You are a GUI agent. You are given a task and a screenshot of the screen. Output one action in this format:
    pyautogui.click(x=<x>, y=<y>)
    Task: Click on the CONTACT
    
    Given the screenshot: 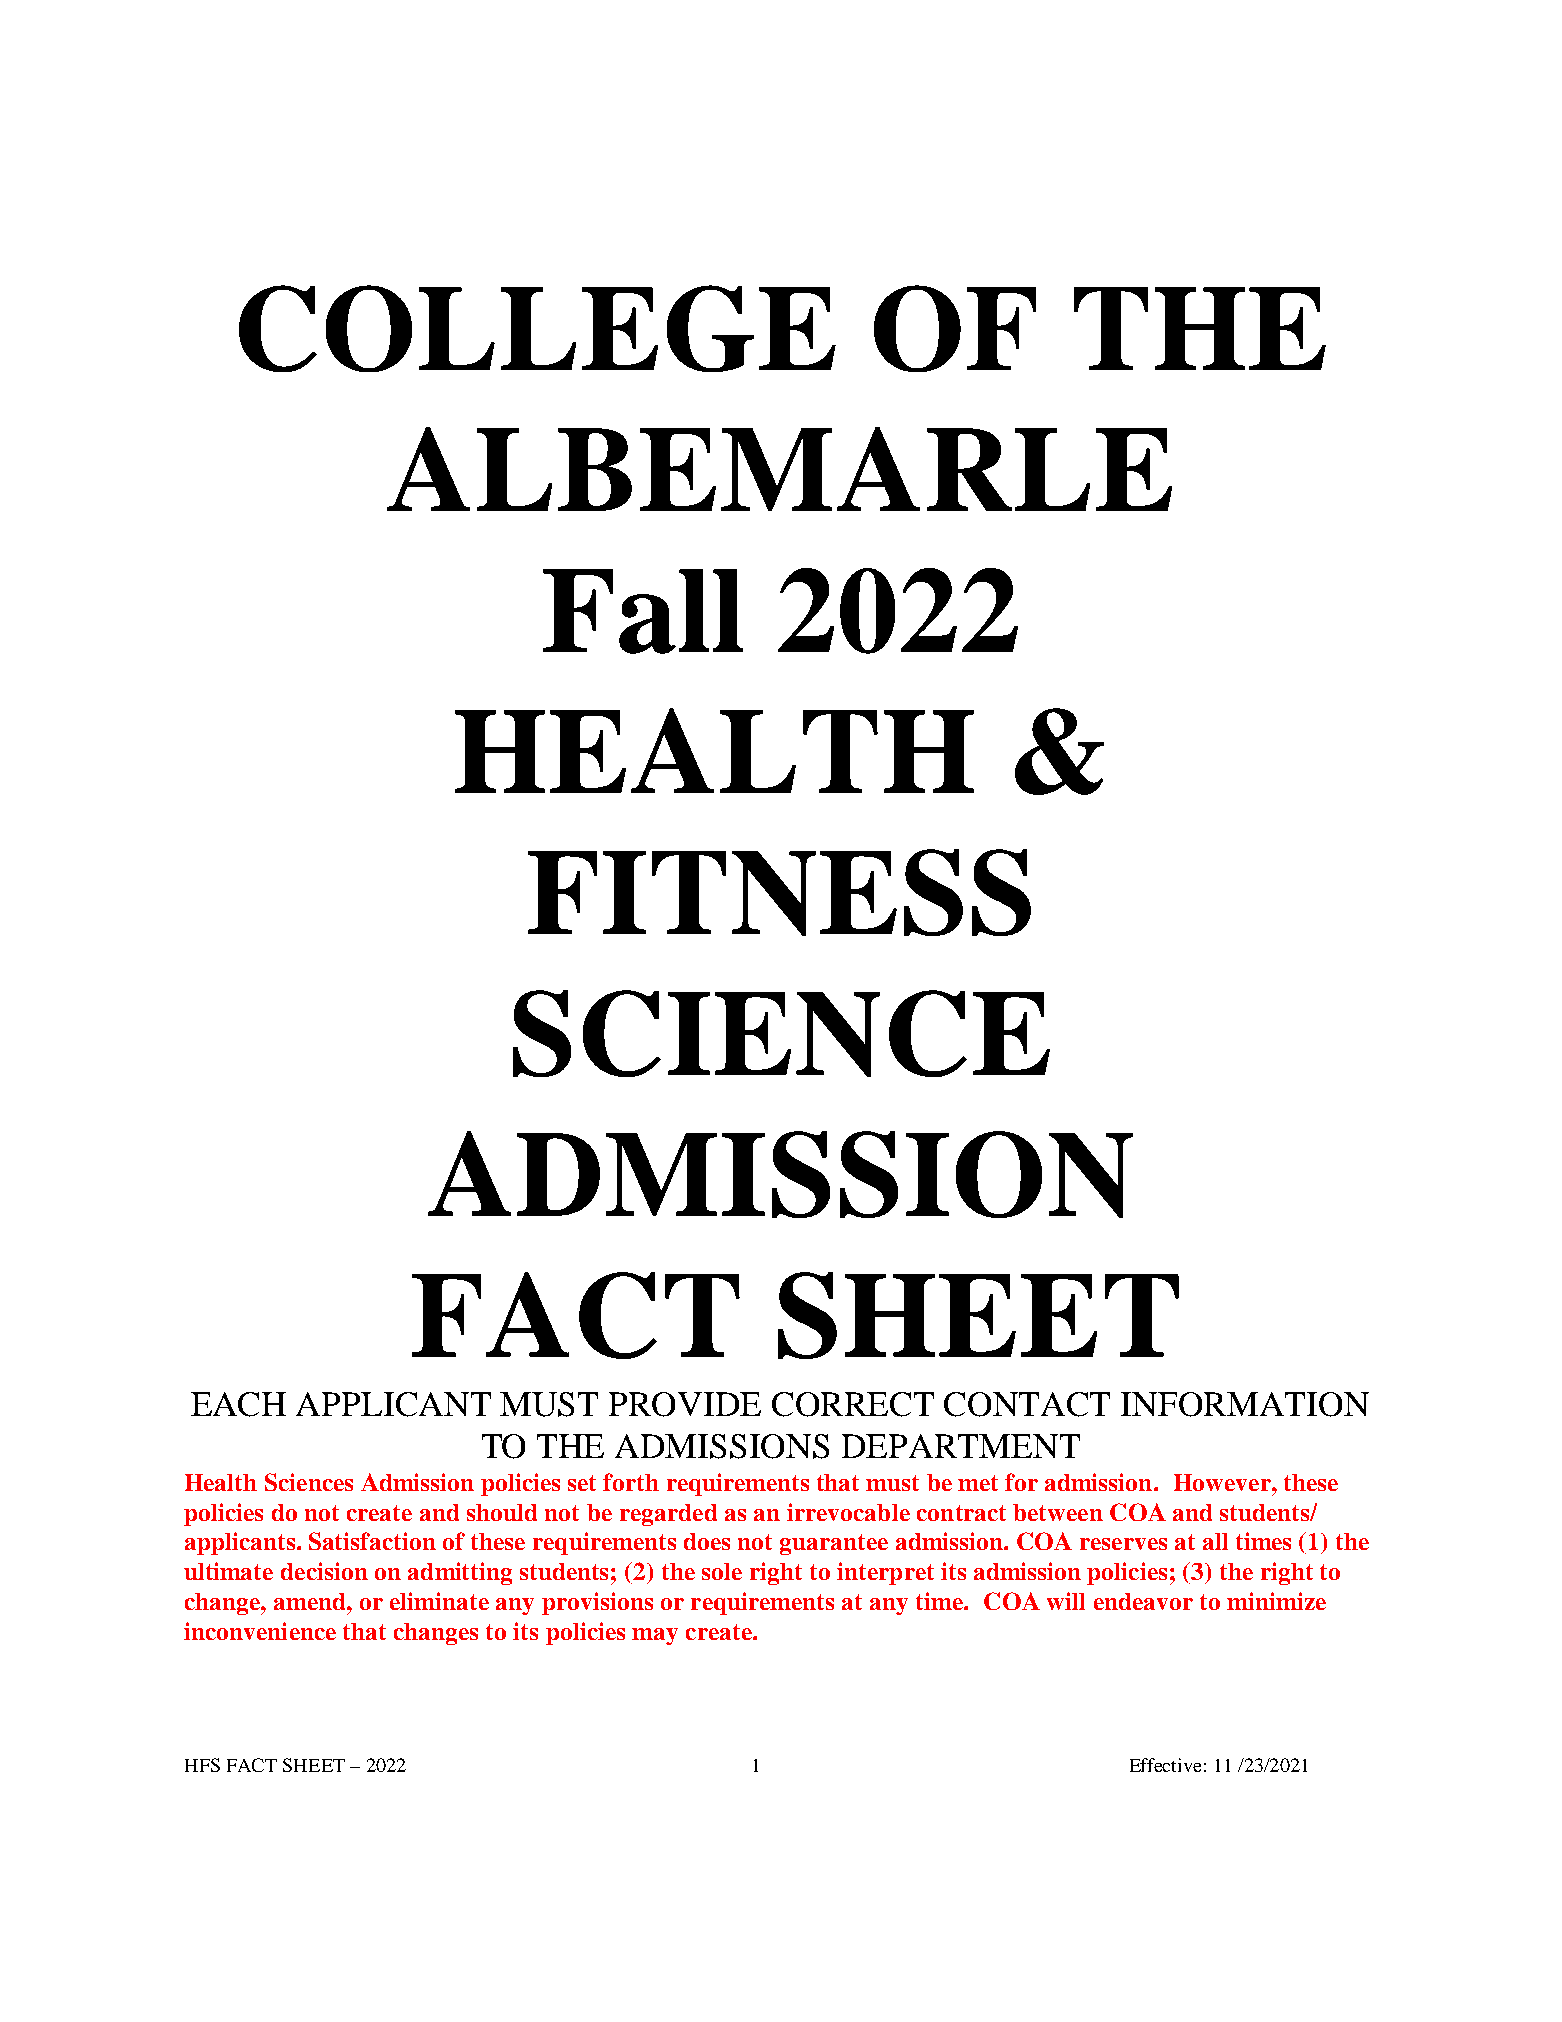 What is the action you would take?
    pyautogui.click(x=1027, y=1404)
